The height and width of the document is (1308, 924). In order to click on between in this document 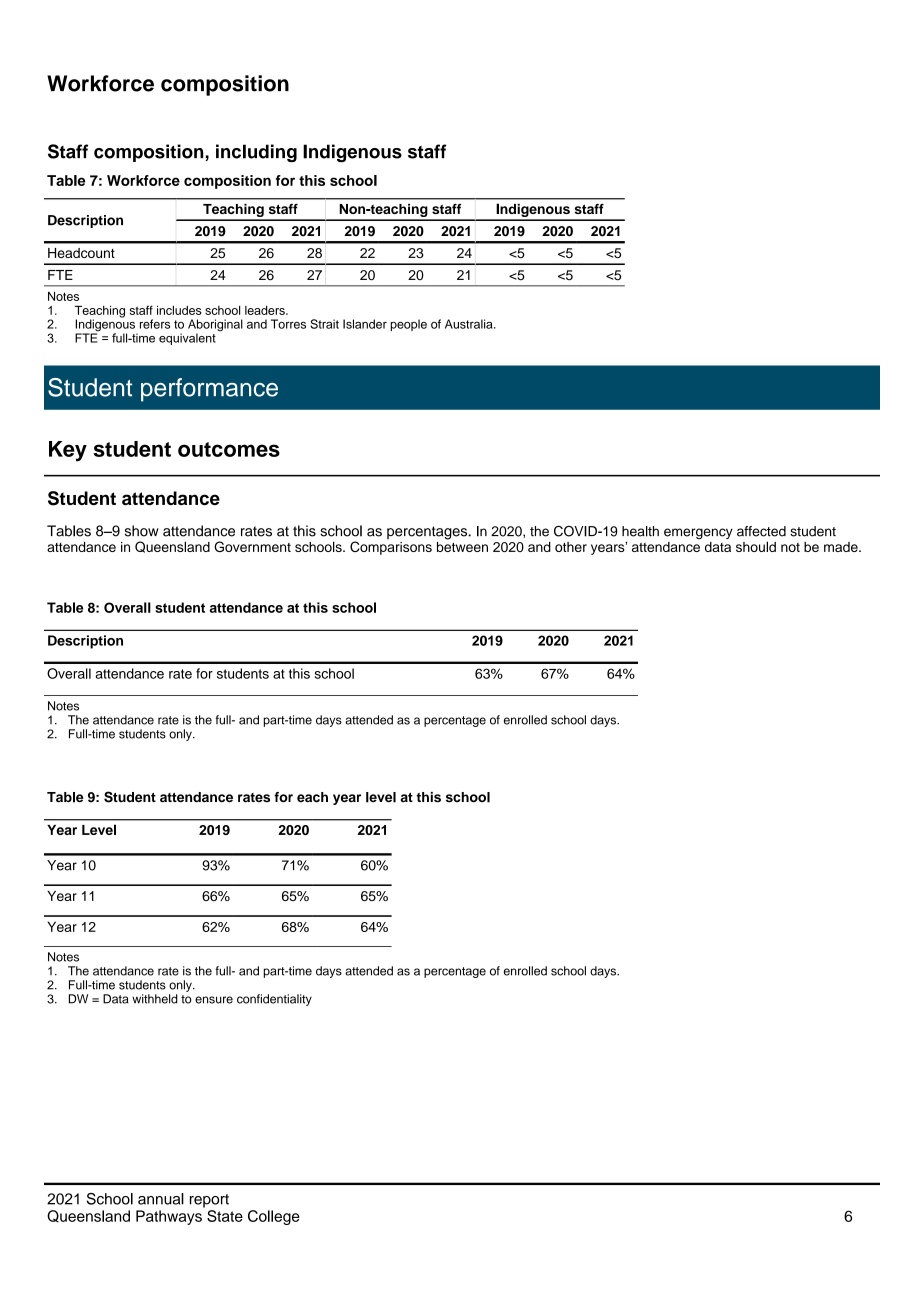, I will do `click(462, 545)`.
